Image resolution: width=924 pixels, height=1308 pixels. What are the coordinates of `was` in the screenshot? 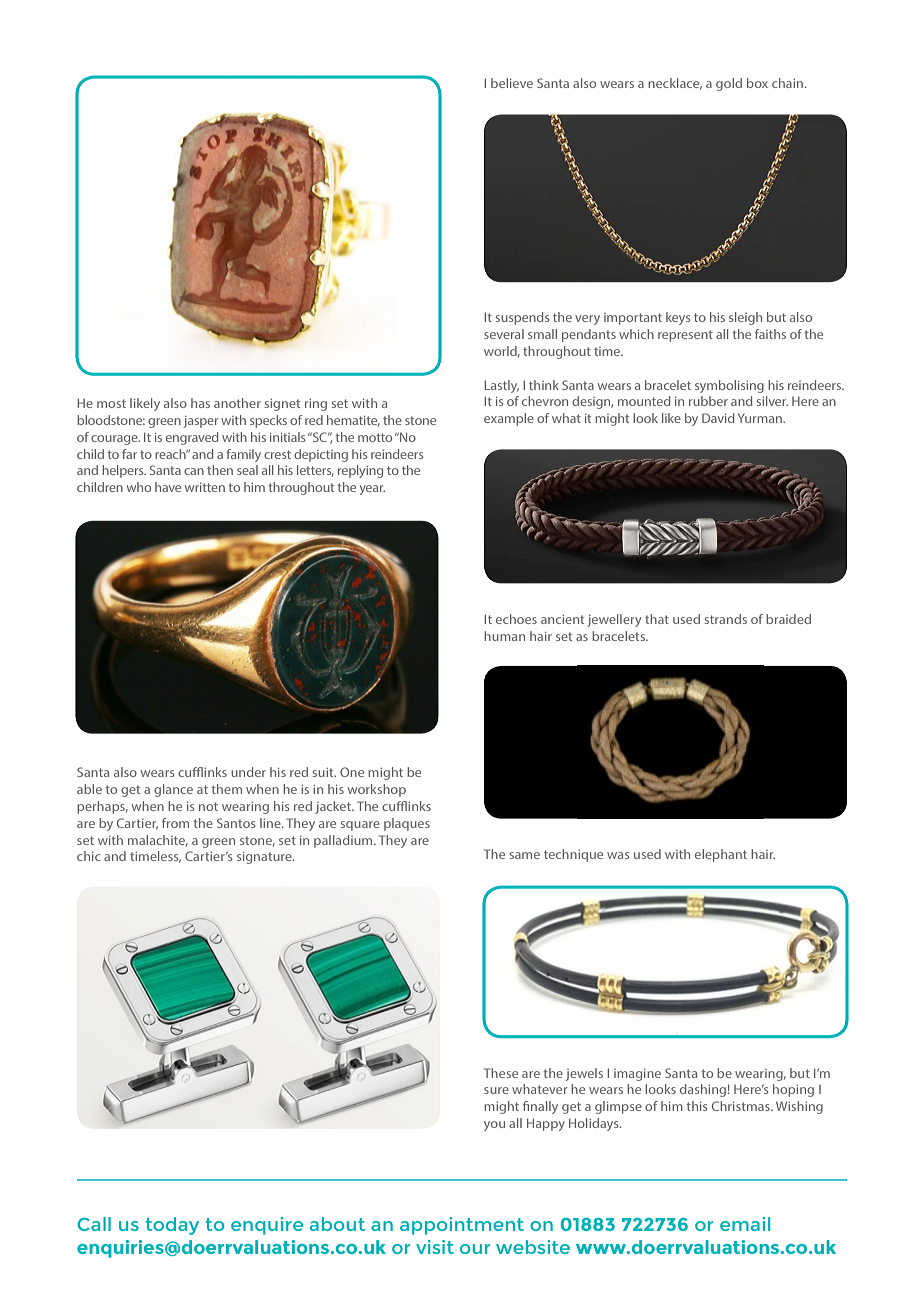 It's located at (618, 855).
